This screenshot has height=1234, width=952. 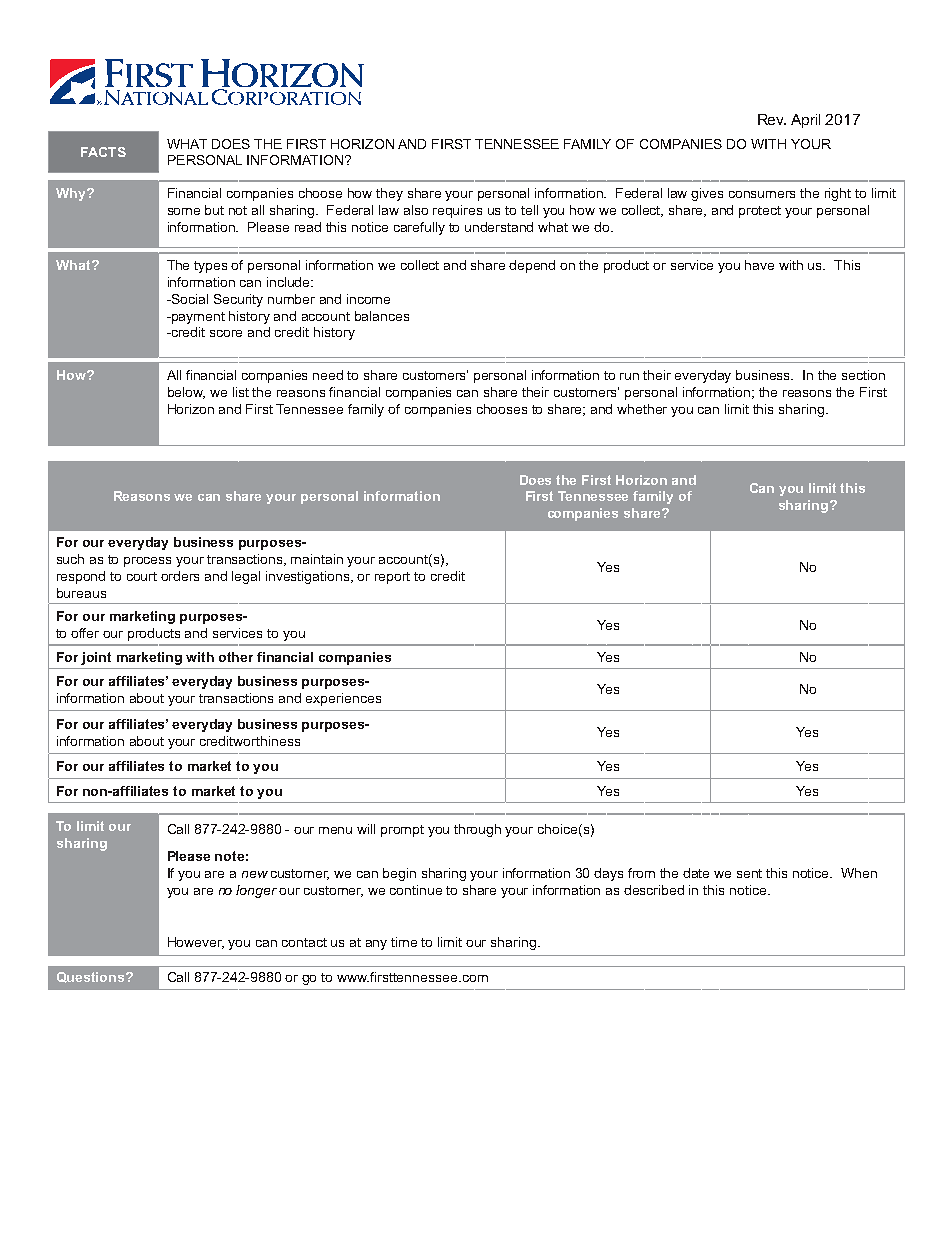 I want to click on they, so click(x=389, y=194).
